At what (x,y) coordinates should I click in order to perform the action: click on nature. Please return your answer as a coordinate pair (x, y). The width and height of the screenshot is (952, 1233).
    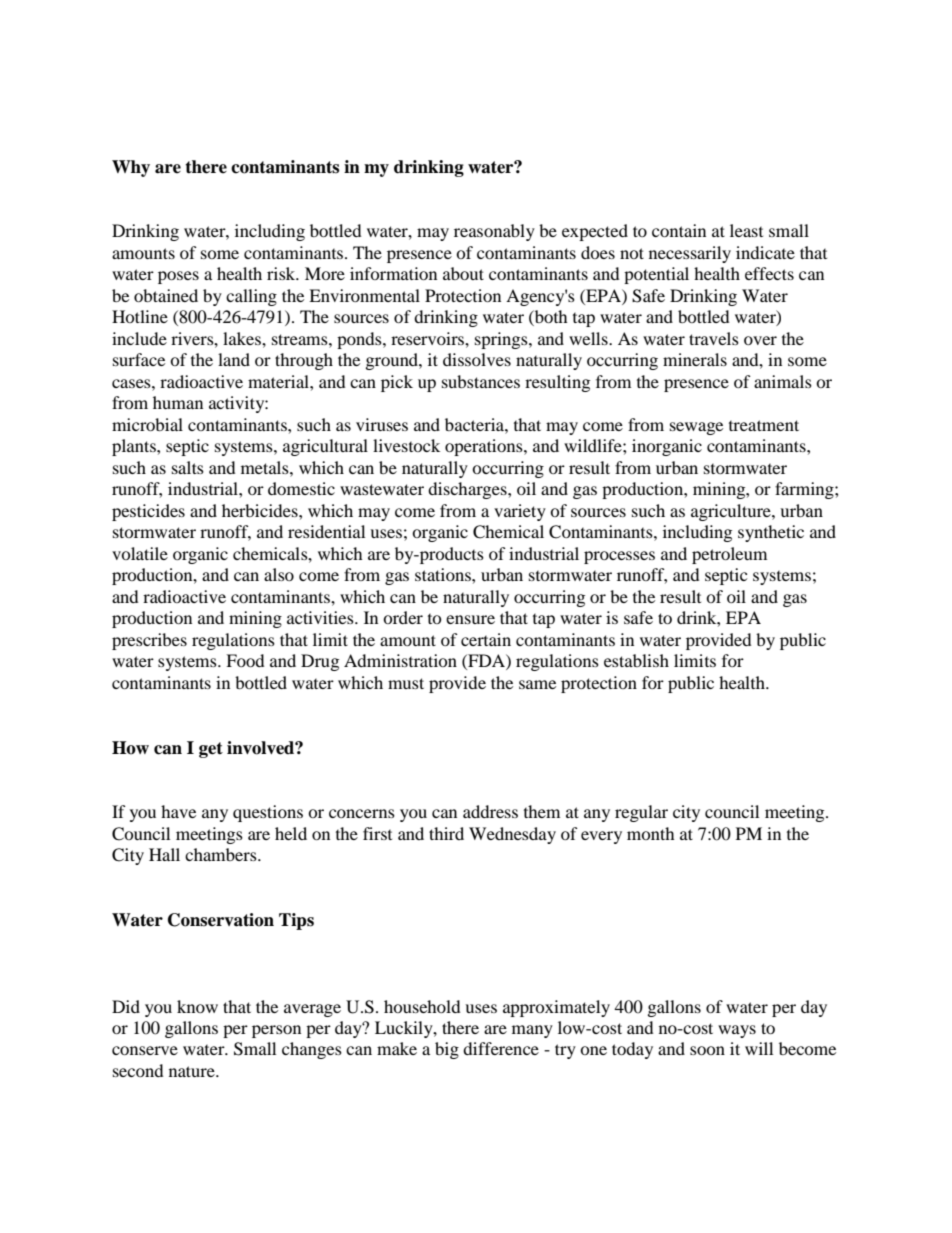
    Looking at the image, I should click on (193, 1071).
